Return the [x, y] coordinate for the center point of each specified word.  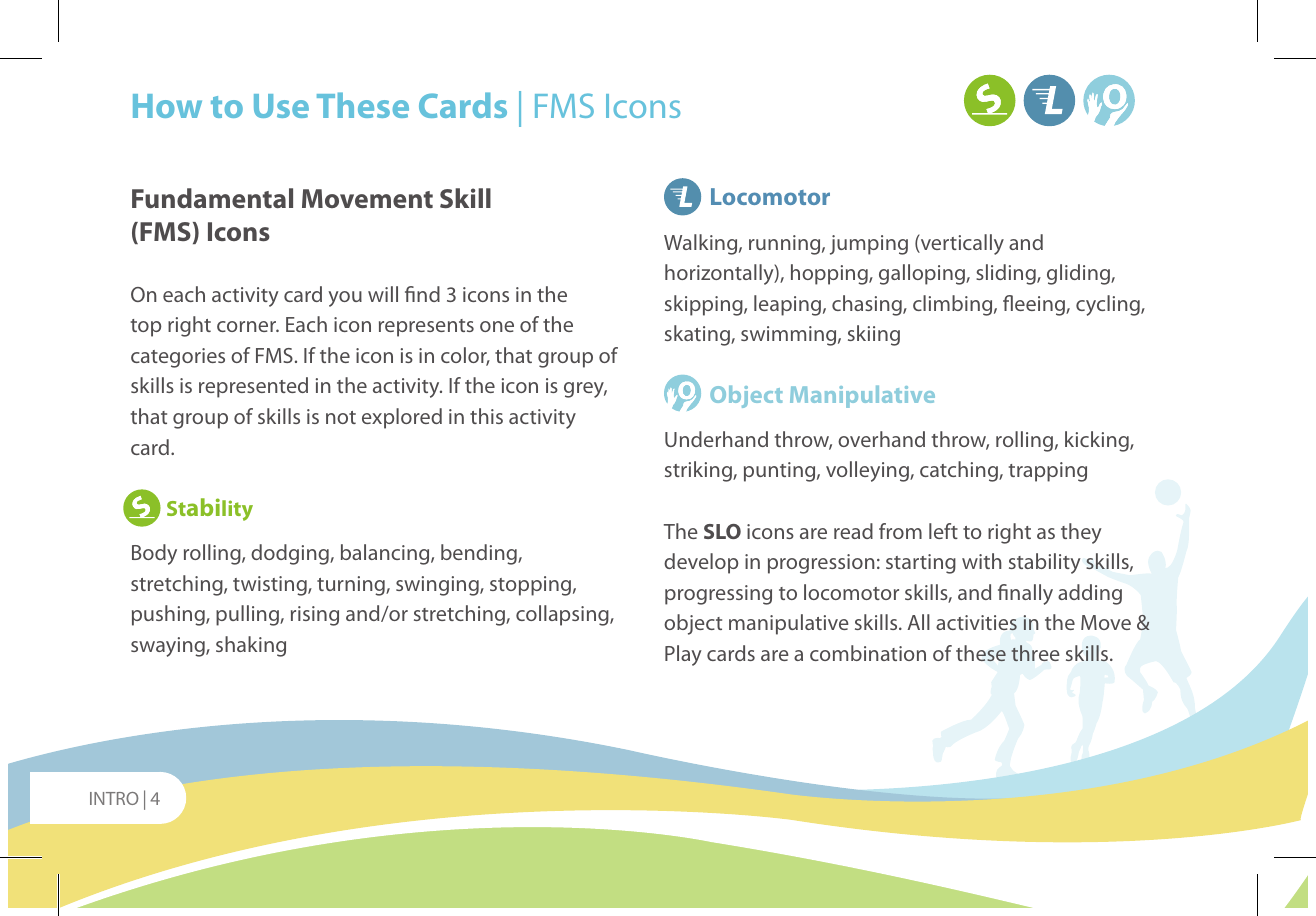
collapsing [563, 615]
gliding [1079, 274]
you [345, 299]
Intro [114, 798]
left [943, 531]
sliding [1007, 274]
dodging [291, 554]
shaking [251, 646]
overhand [881, 439]
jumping [869, 245]
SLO [722, 531]
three [1035, 653]
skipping [705, 305]
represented [253, 387]
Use [281, 106]
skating [698, 335]
